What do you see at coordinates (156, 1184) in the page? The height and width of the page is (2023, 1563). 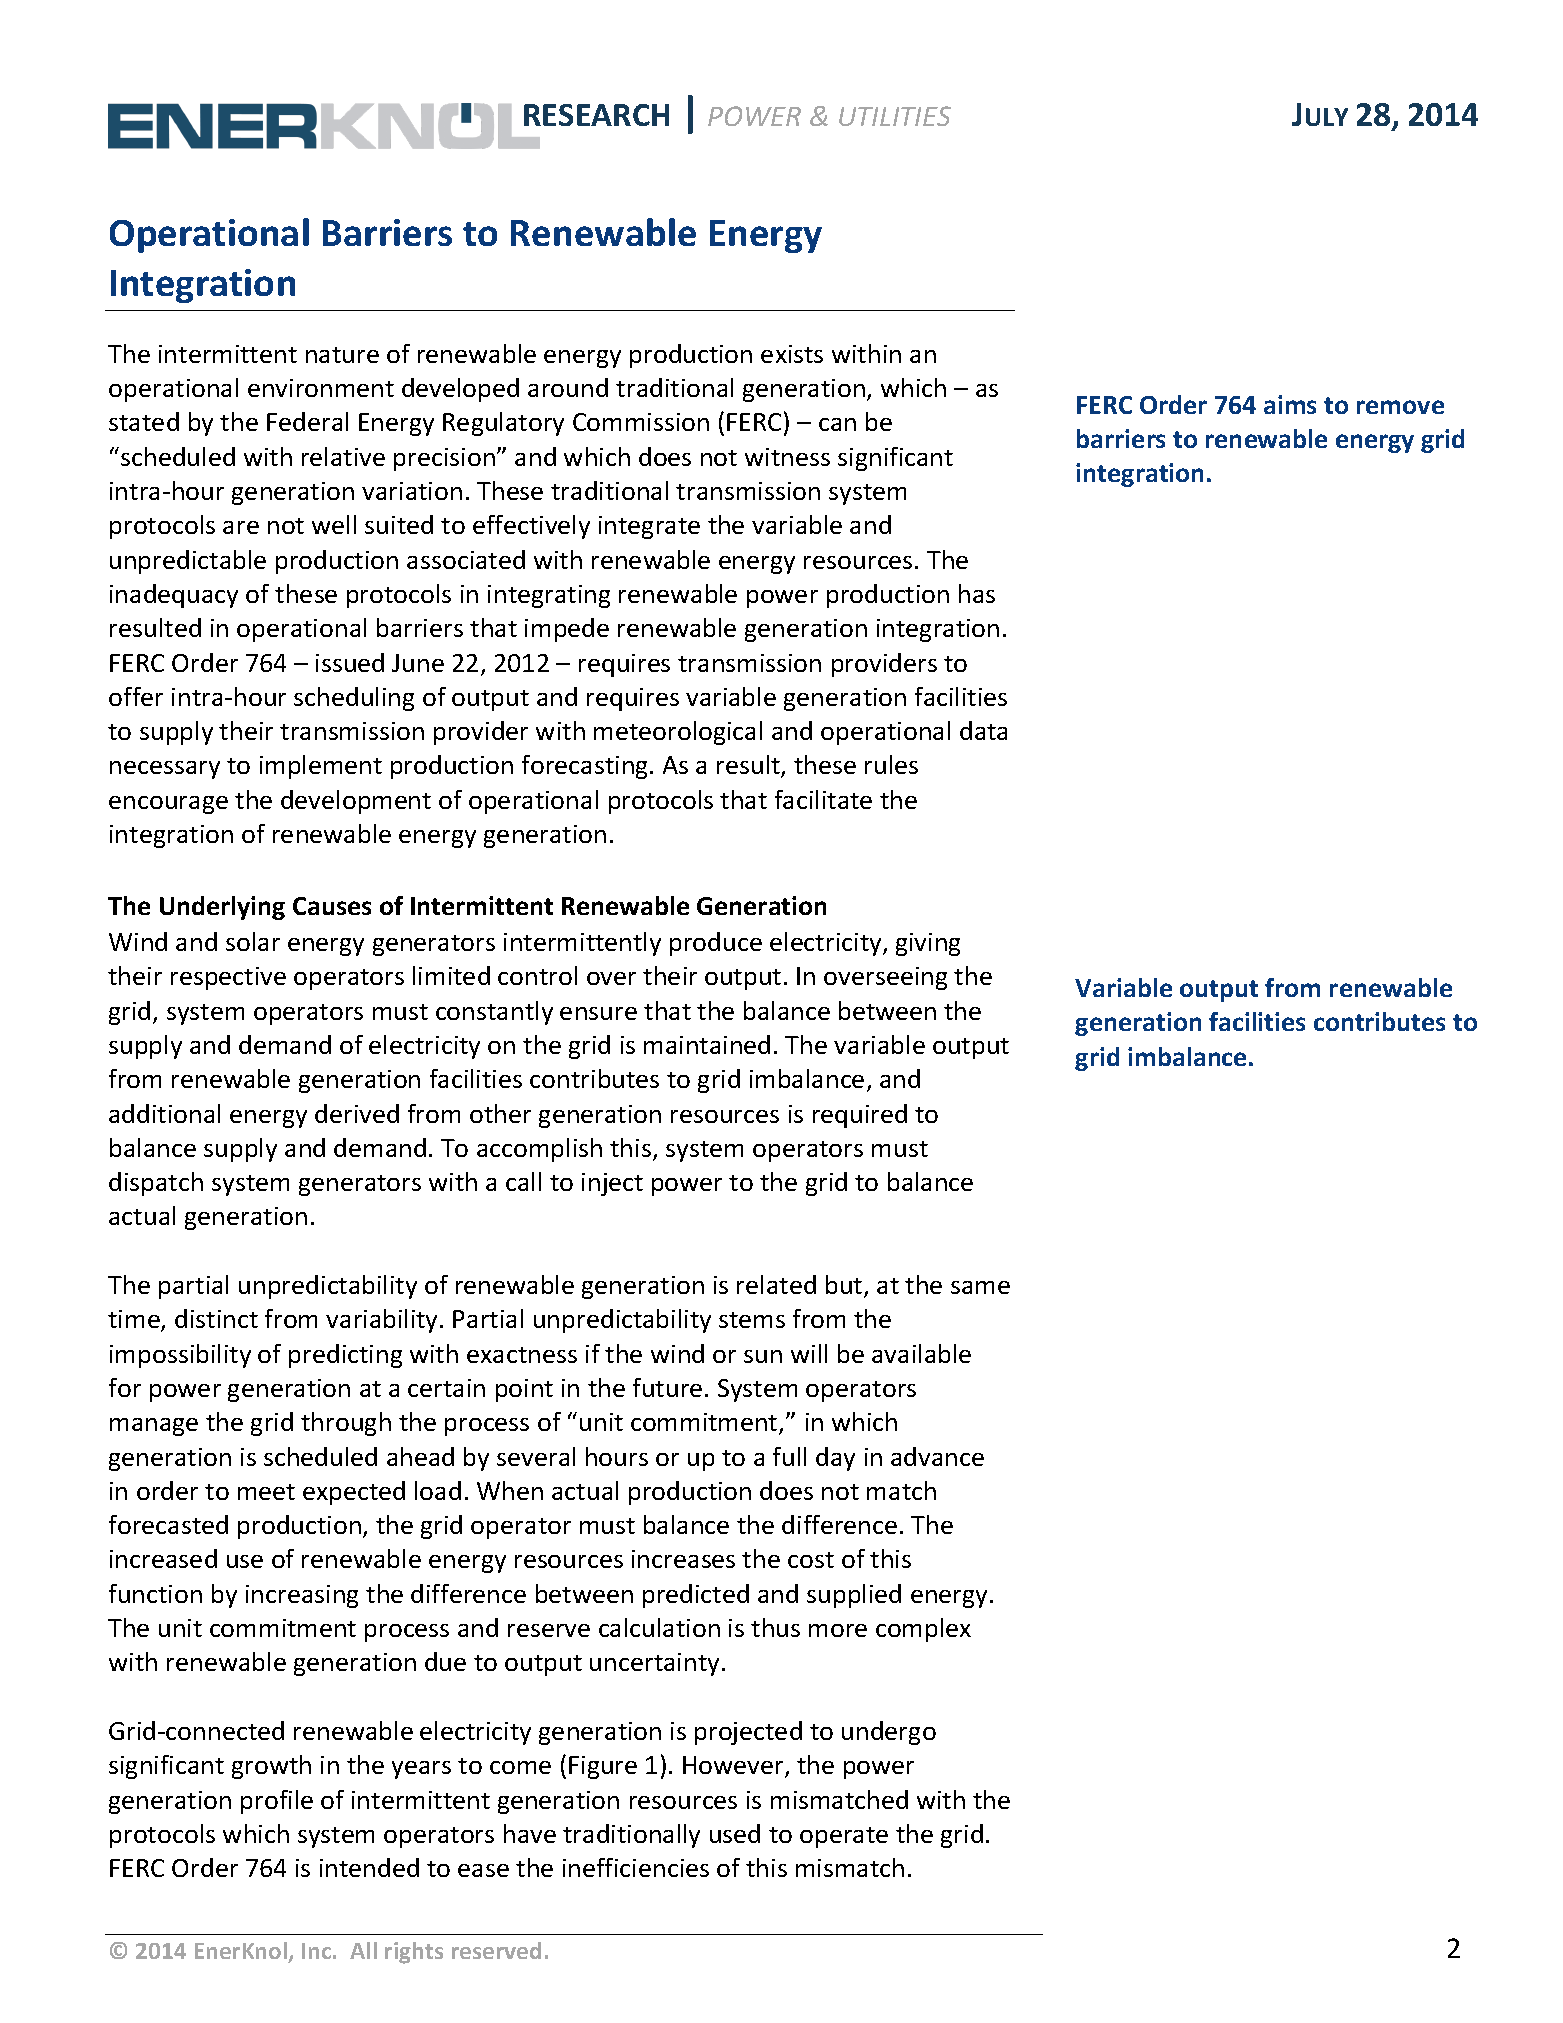 I see `dispatch` at bounding box center [156, 1184].
